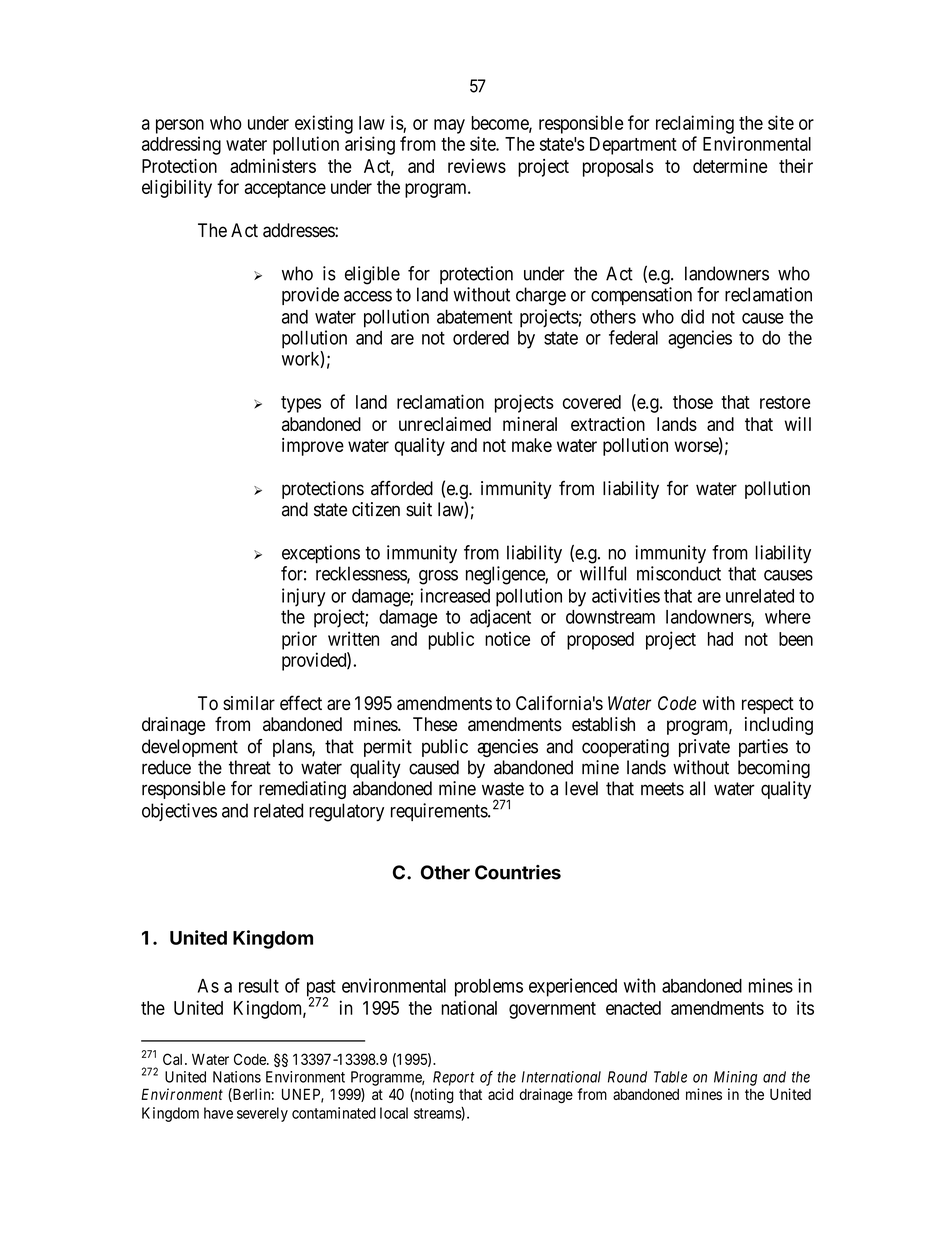  What do you see at coordinates (697, 788) in the screenshot?
I see `all` at bounding box center [697, 788].
